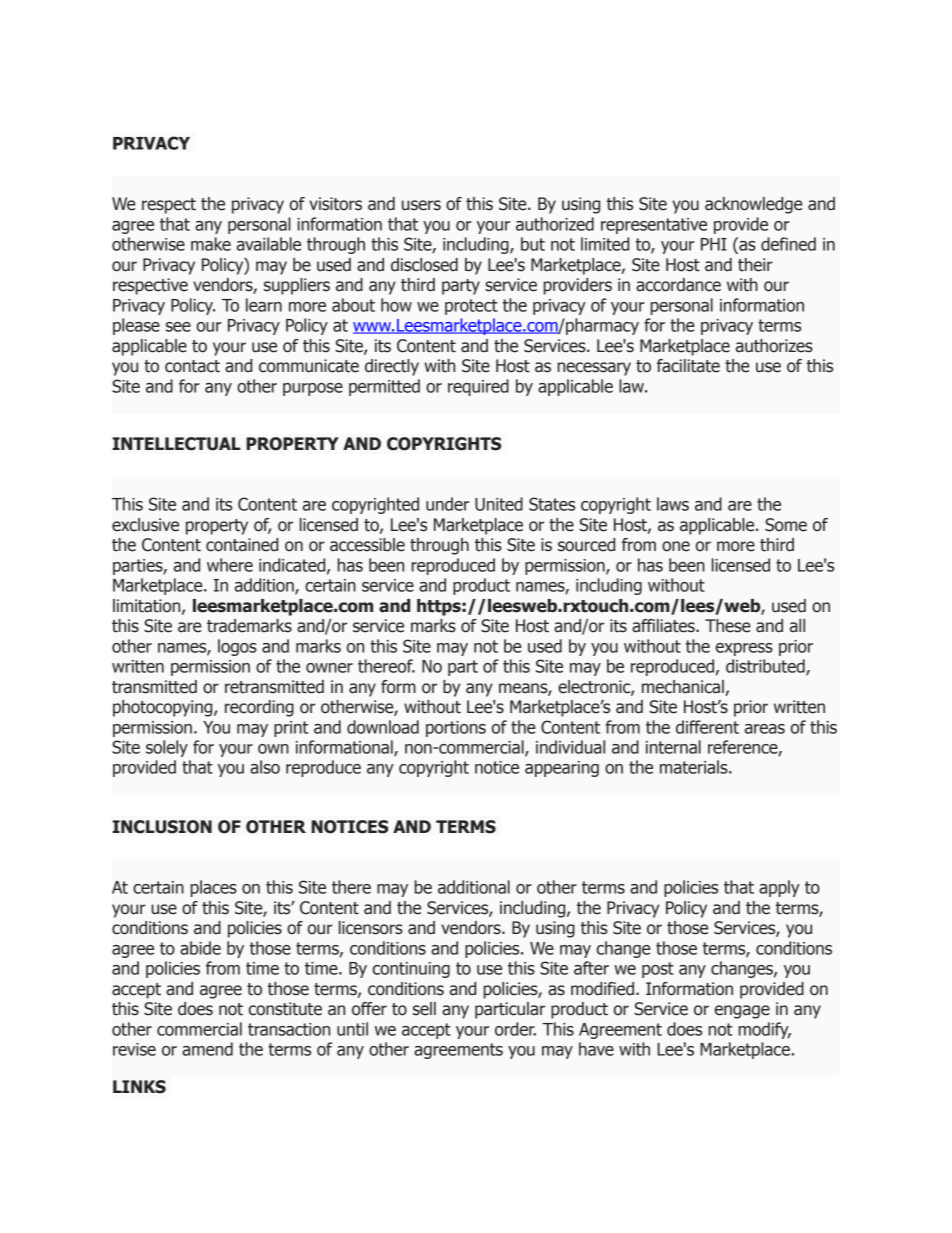  I want to click on PHI, so click(714, 244).
